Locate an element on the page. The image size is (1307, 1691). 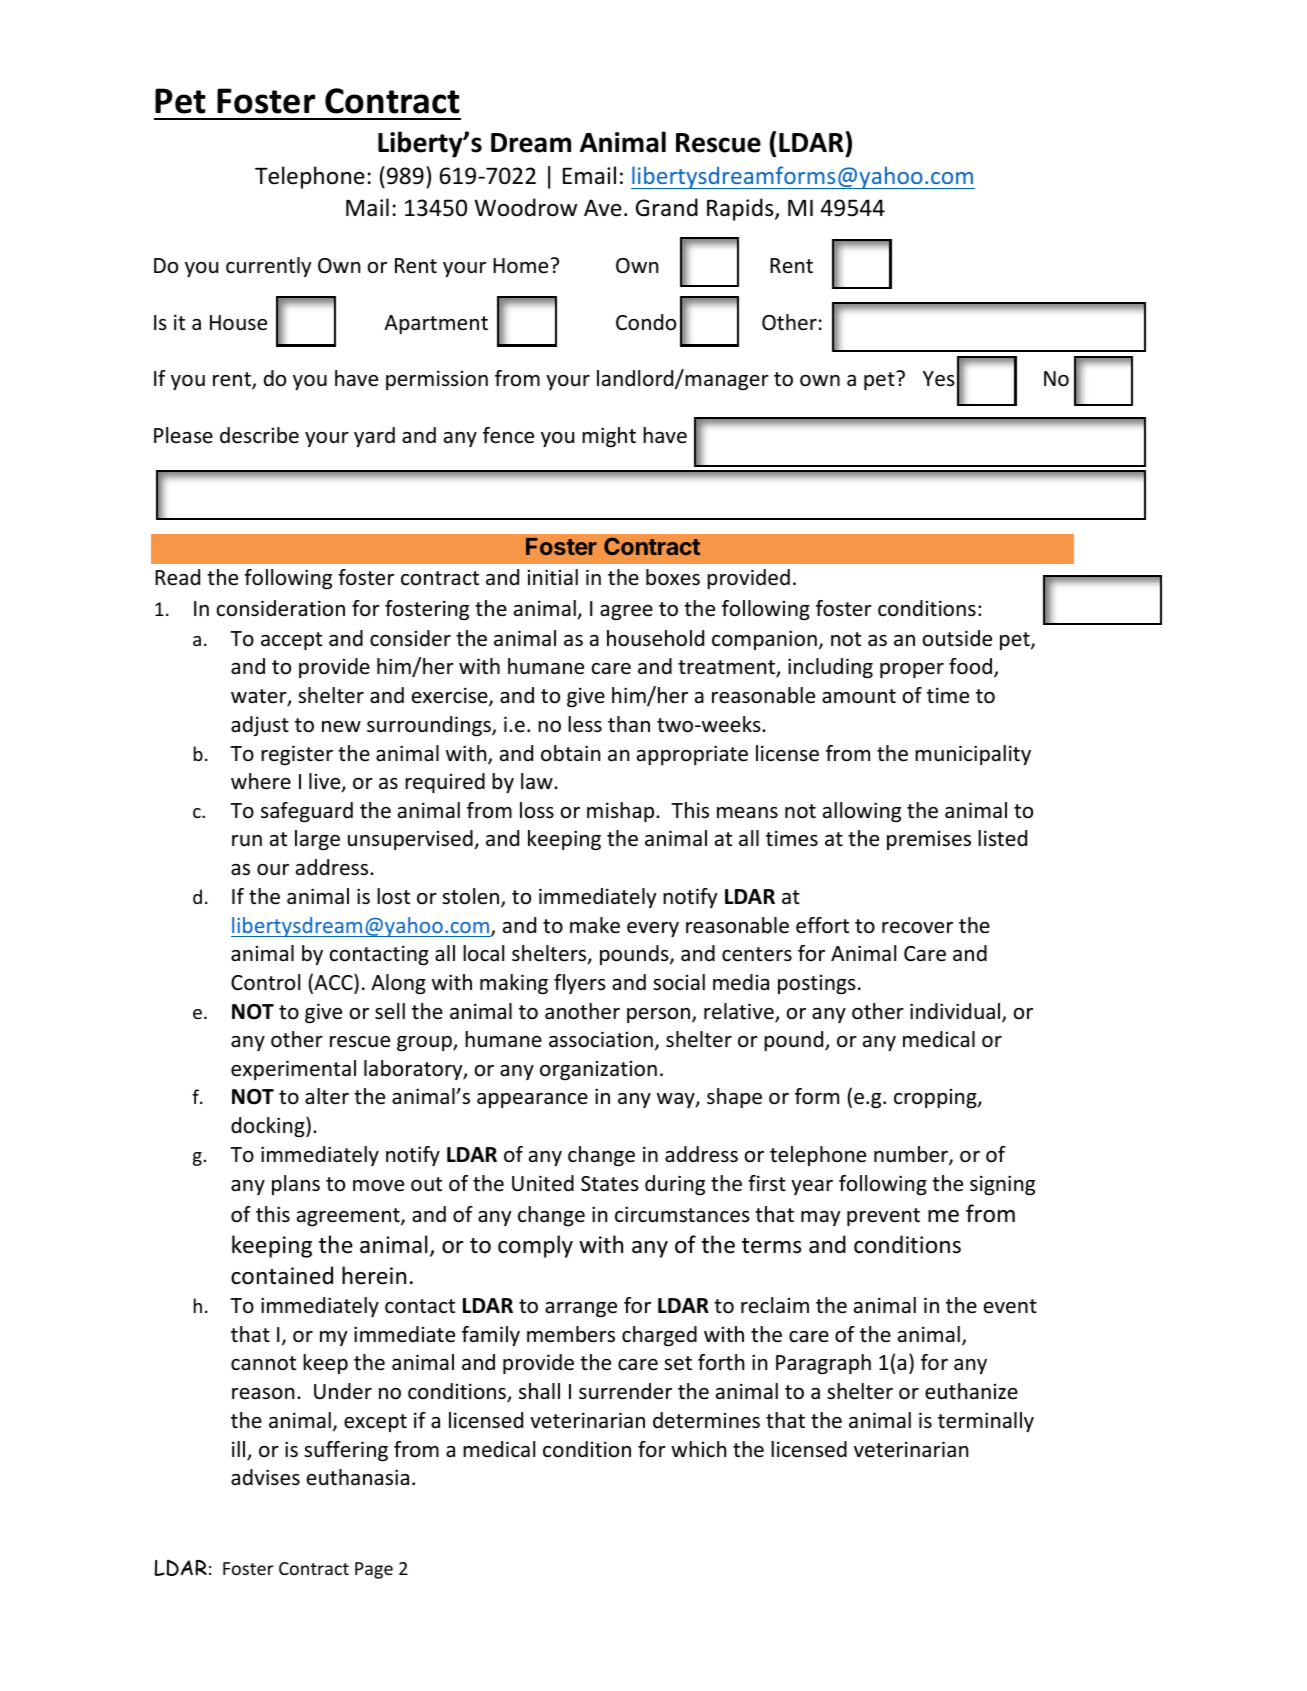
Home is located at coordinates (520, 266).
